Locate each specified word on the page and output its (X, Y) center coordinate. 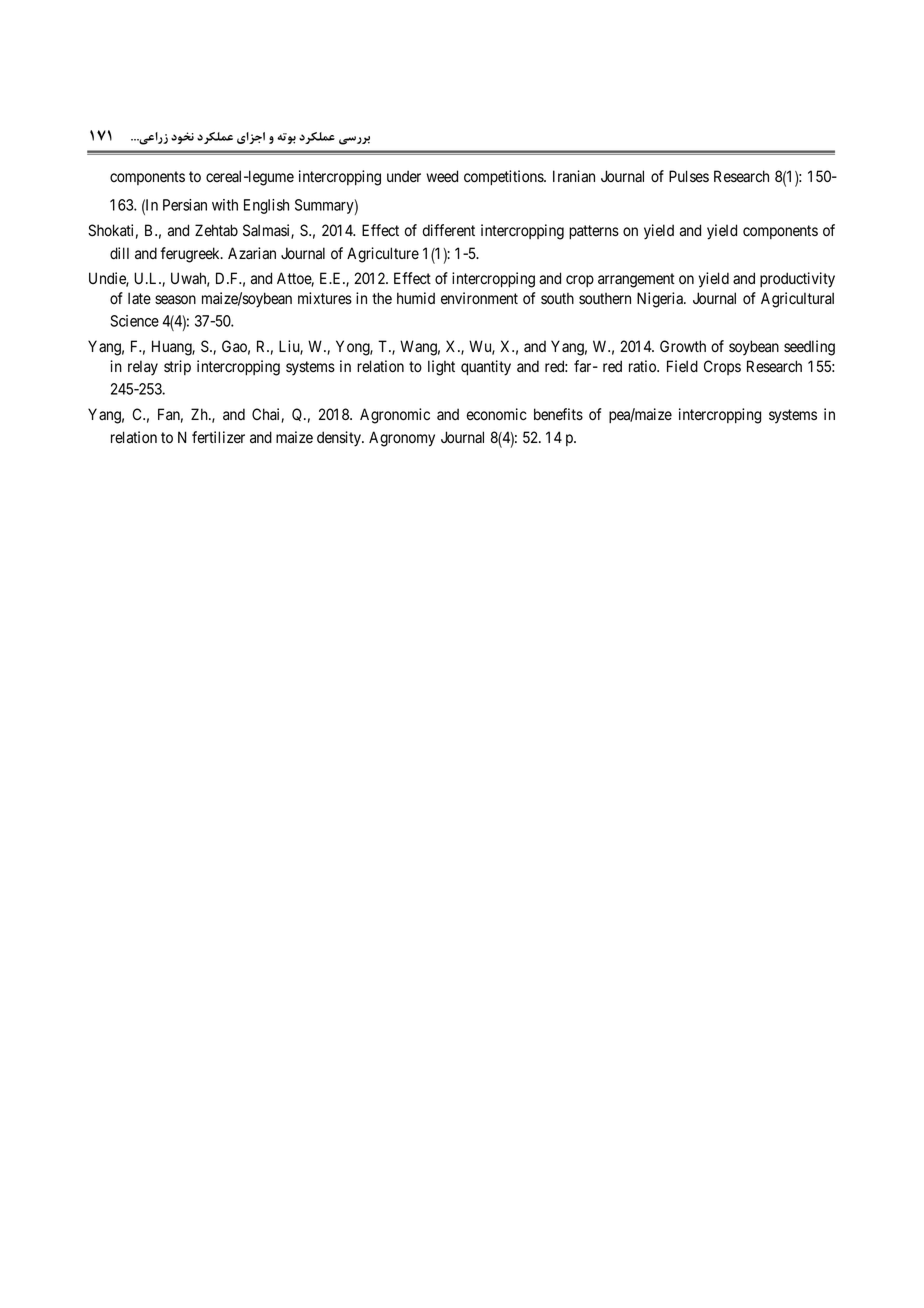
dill (119, 253)
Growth (683, 346)
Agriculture (383, 255)
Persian (185, 205)
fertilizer (218, 437)
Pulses (689, 176)
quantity (486, 368)
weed (442, 176)
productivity (797, 280)
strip (177, 367)
